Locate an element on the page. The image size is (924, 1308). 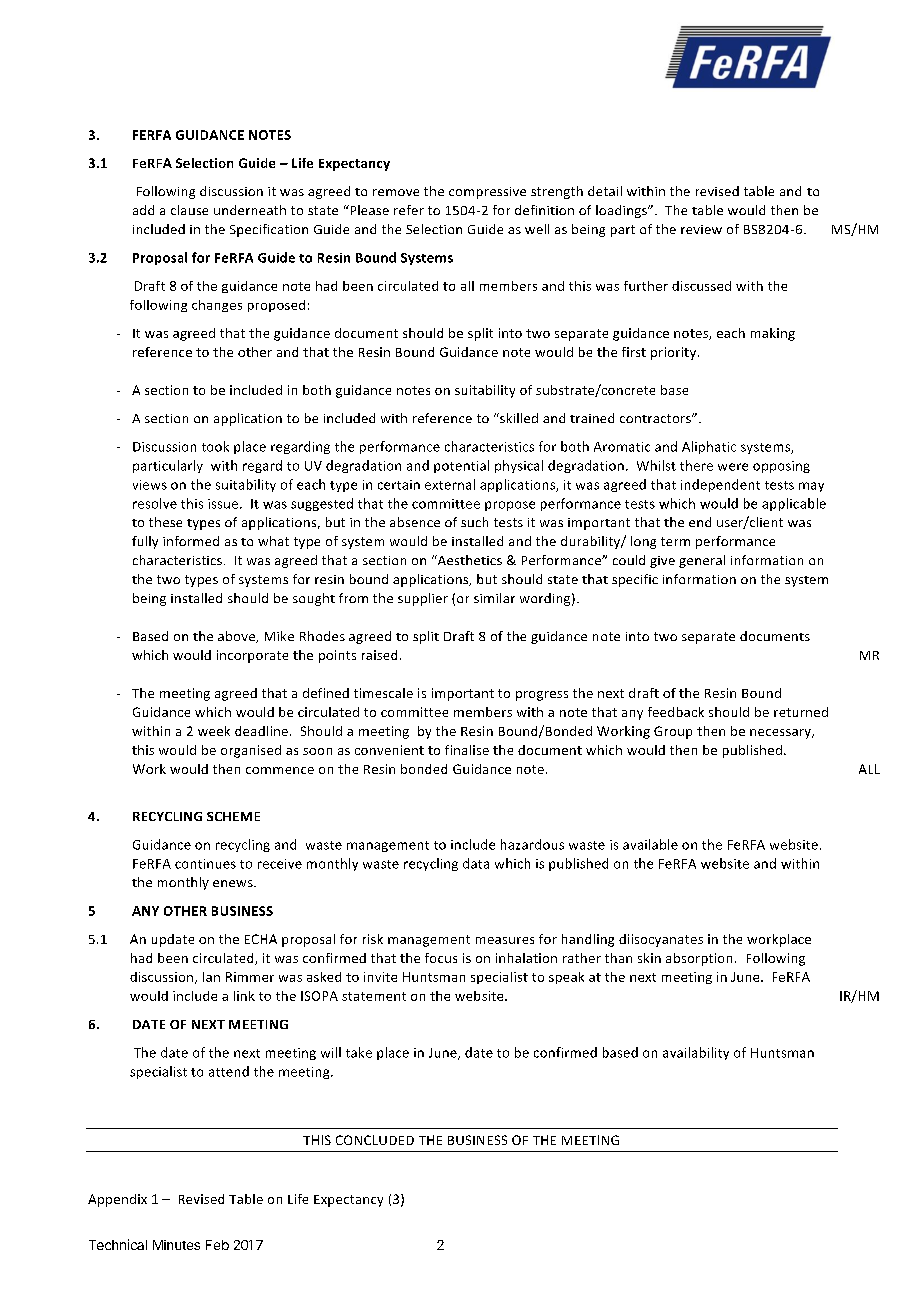
general is located at coordinates (702, 561).
